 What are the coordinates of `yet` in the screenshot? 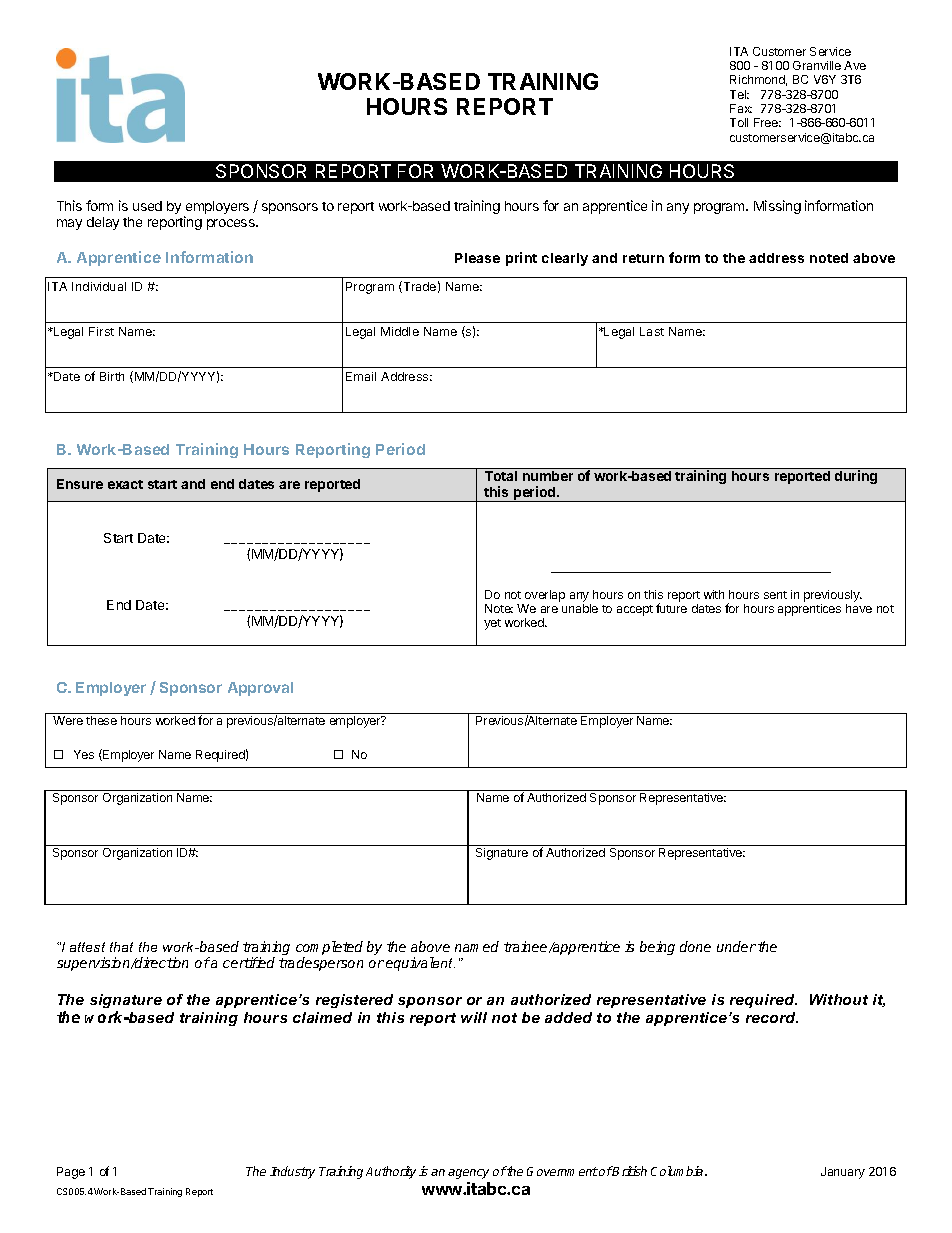 It's located at (492, 624).
